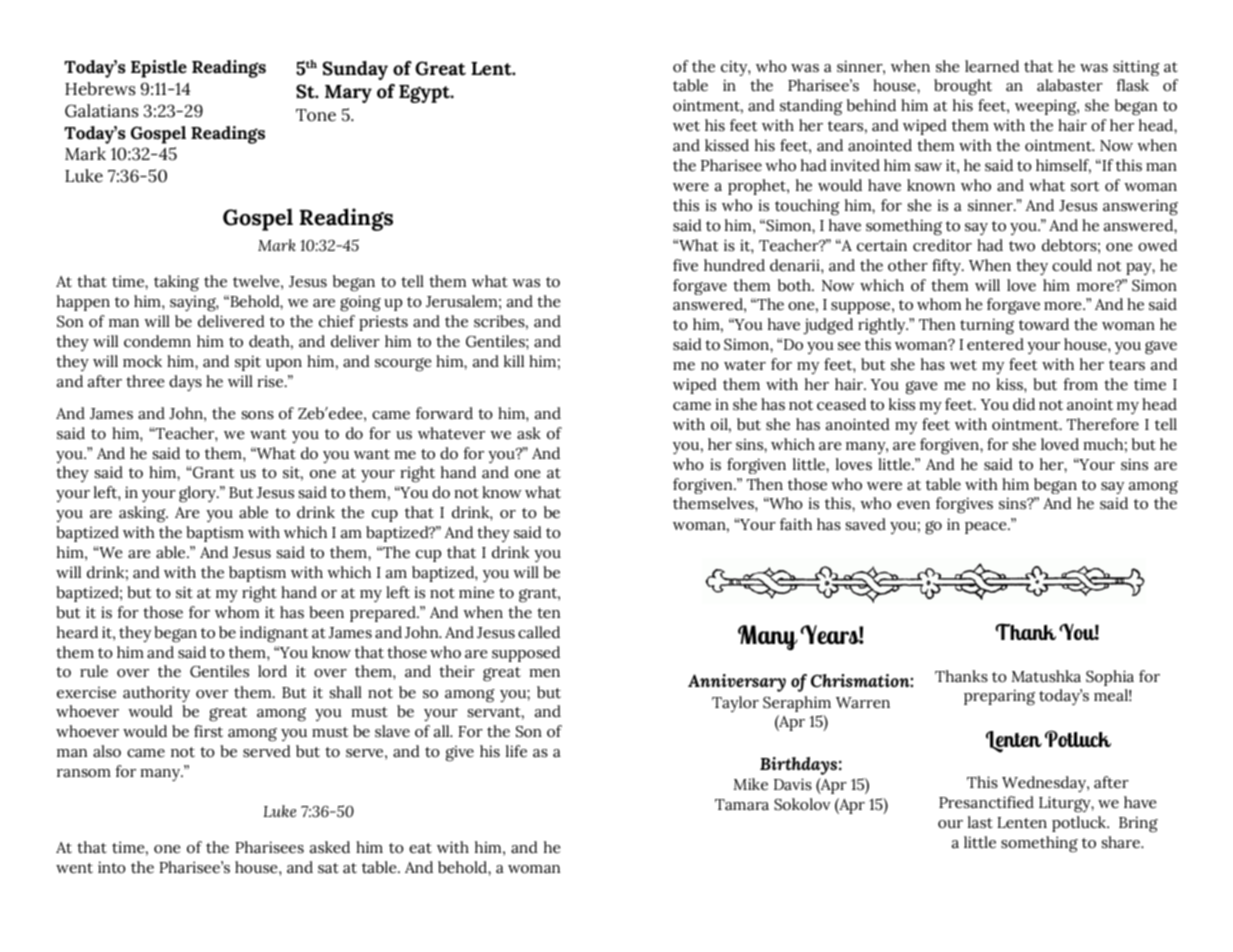 This screenshot has height=952, width=1233. What do you see at coordinates (1072, 265) in the screenshot?
I see `could` at bounding box center [1072, 265].
